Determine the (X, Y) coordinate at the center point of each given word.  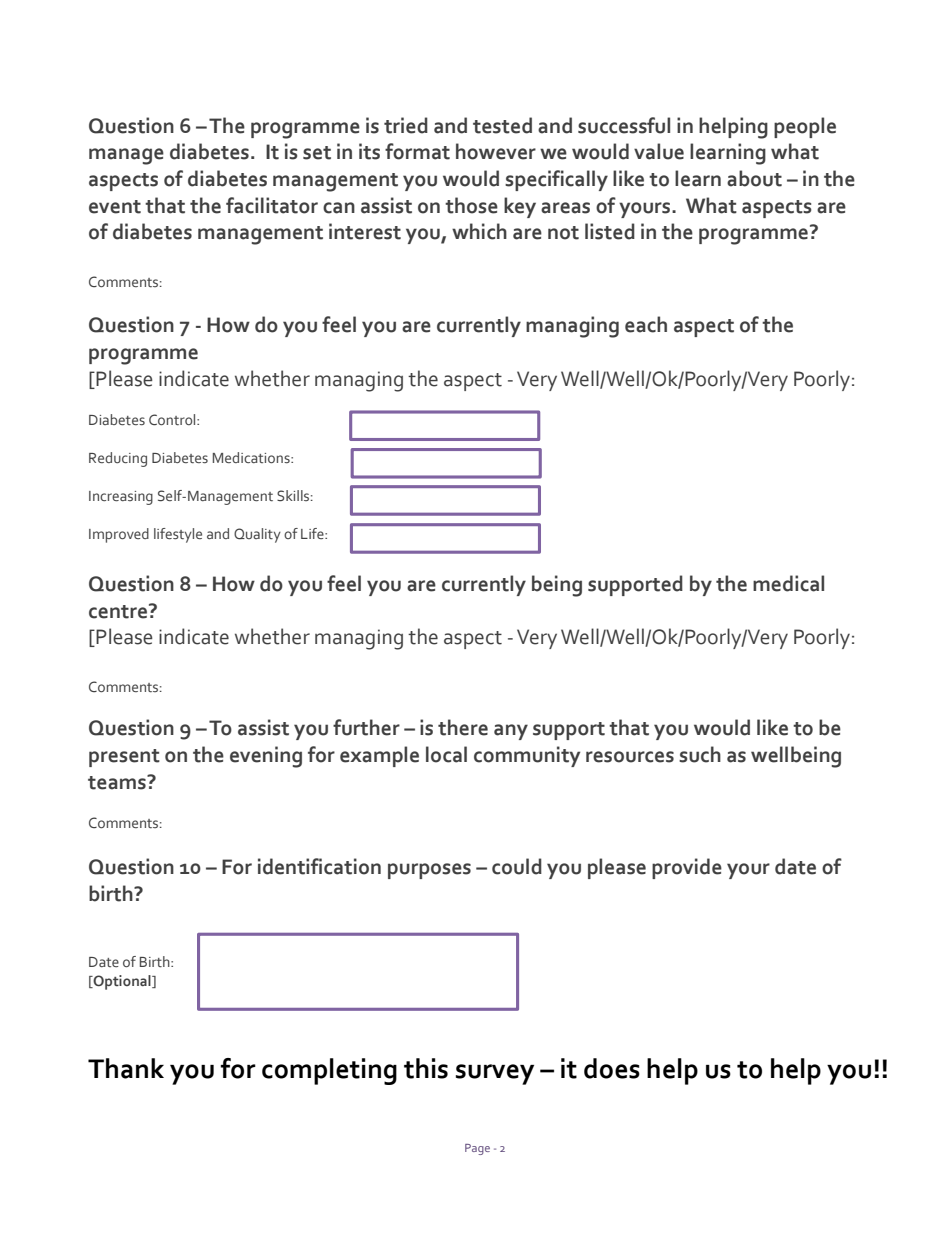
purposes (429, 871)
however (496, 151)
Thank (126, 1068)
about (754, 178)
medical (788, 583)
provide (687, 868)
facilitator (272, 205)
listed (610, 231)
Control (173, 419)
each (646, 324)
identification (319, 866)
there (463, 727)
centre (119, 611)
